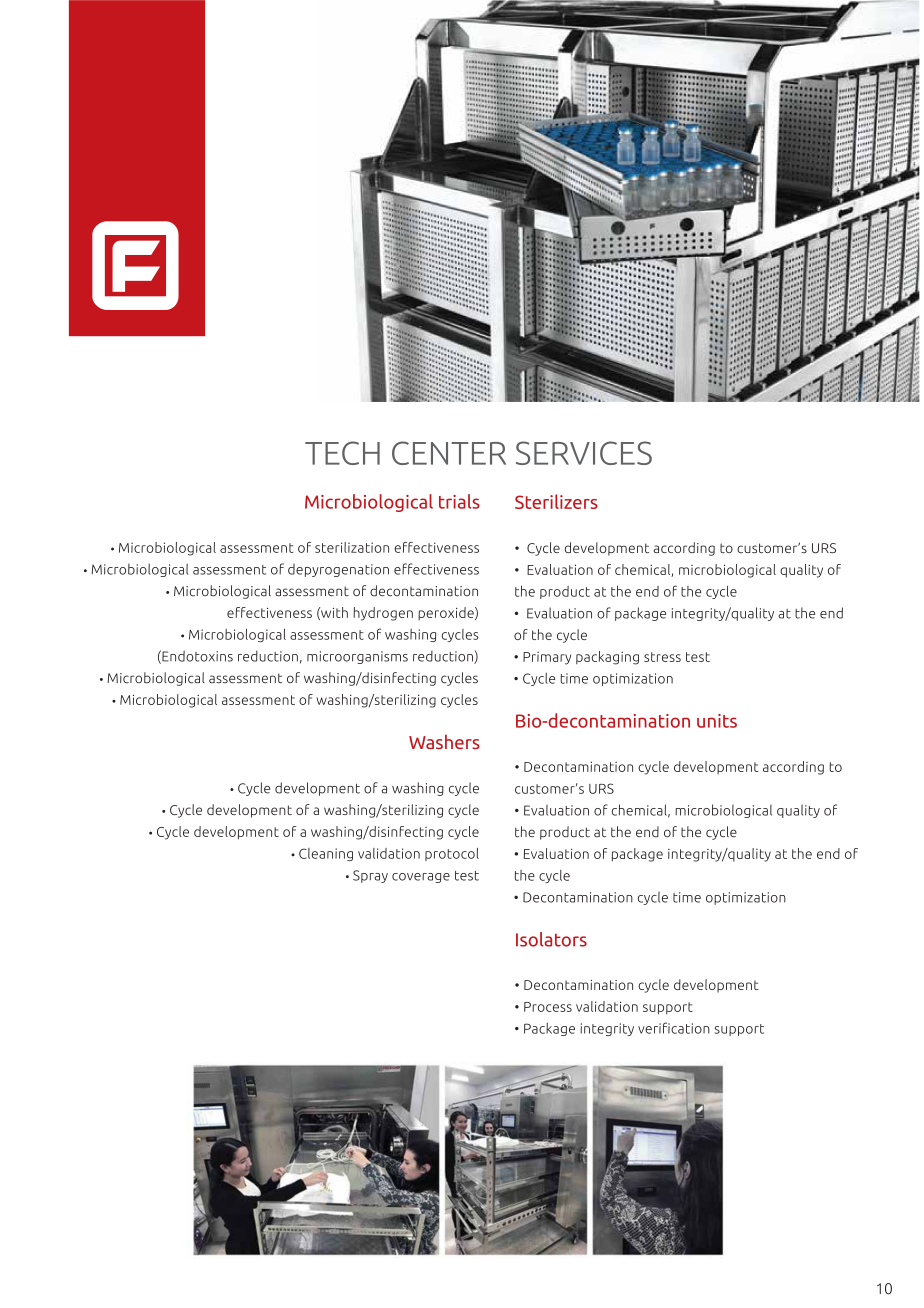 The width and height of the screenshot is (924, 1308). I want to click on TECH, so click(342, 453).
